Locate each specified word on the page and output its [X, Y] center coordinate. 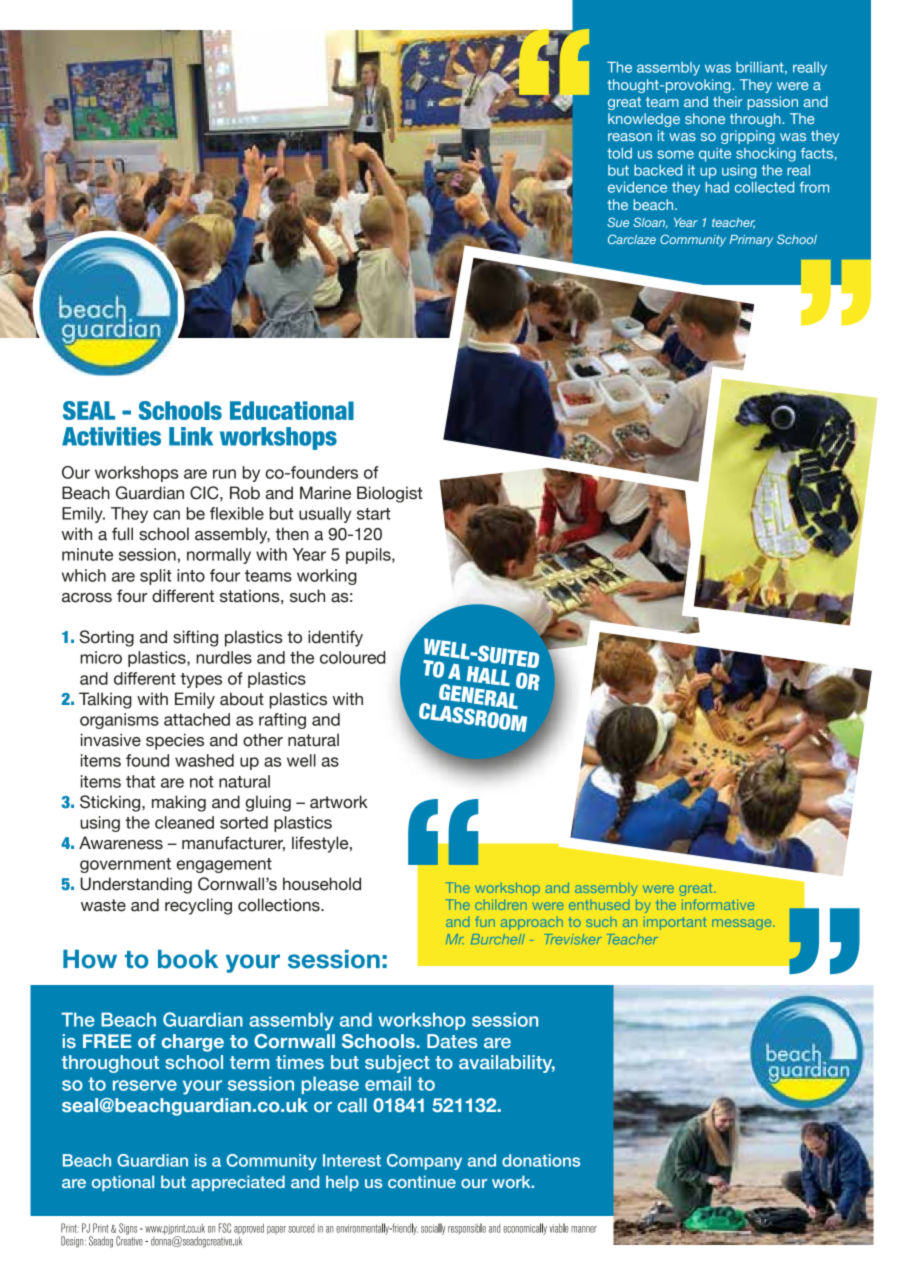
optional [123, 1183]
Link [191, 436]
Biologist [390, 494]
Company [424, 1162]
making [179, 803]
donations [541, 1160]
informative [718, 904]
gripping [748, 137]
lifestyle [321, 844]
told [619, 153]
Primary [751, 241]
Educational [292, 410]
